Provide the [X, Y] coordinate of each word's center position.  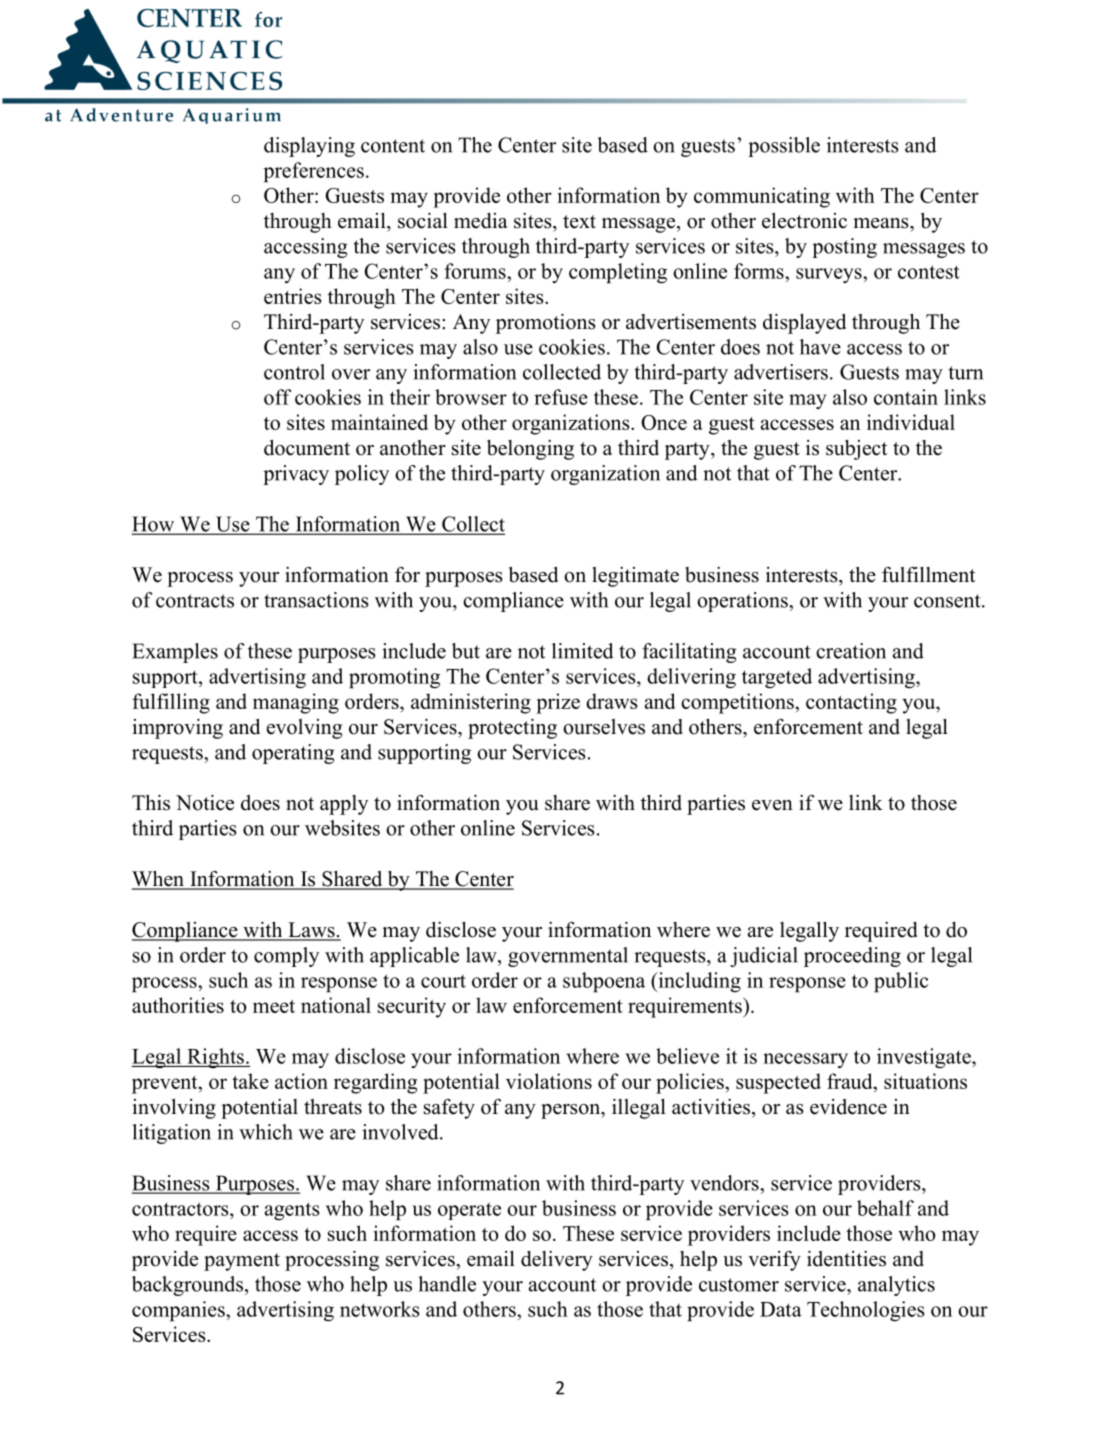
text [579, 222]
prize [558, 703]
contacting [851, 703]
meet [274, 1006]
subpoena [604, 982]
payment [242, 1262]
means [882, 223]
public [901, 982]
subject [856, 450]
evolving [304, 729]
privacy [296, 475]
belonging [530, 450]
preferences [313, 172]
